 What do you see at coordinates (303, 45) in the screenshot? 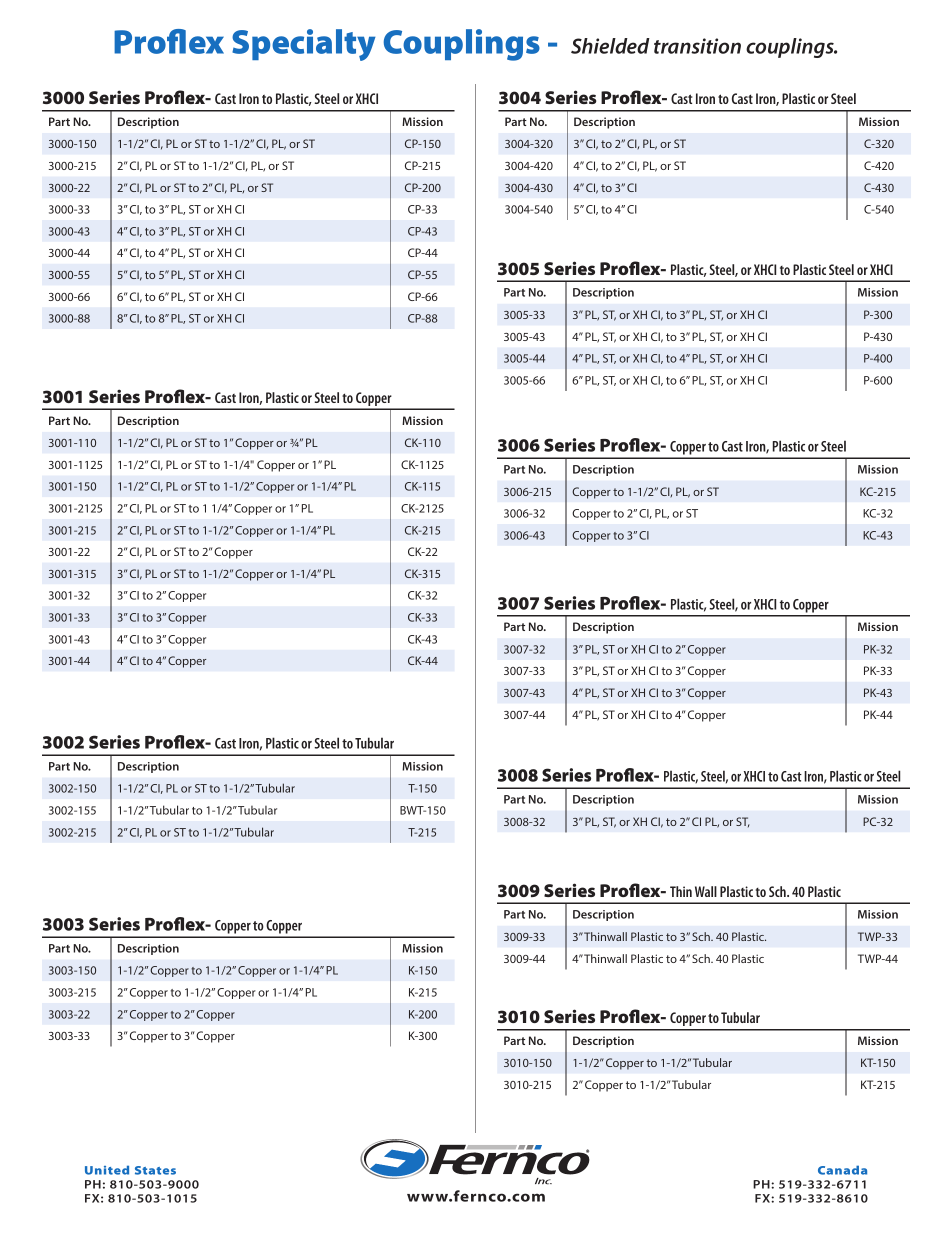
I see `Specialty` at bounding box center [303, 45].
